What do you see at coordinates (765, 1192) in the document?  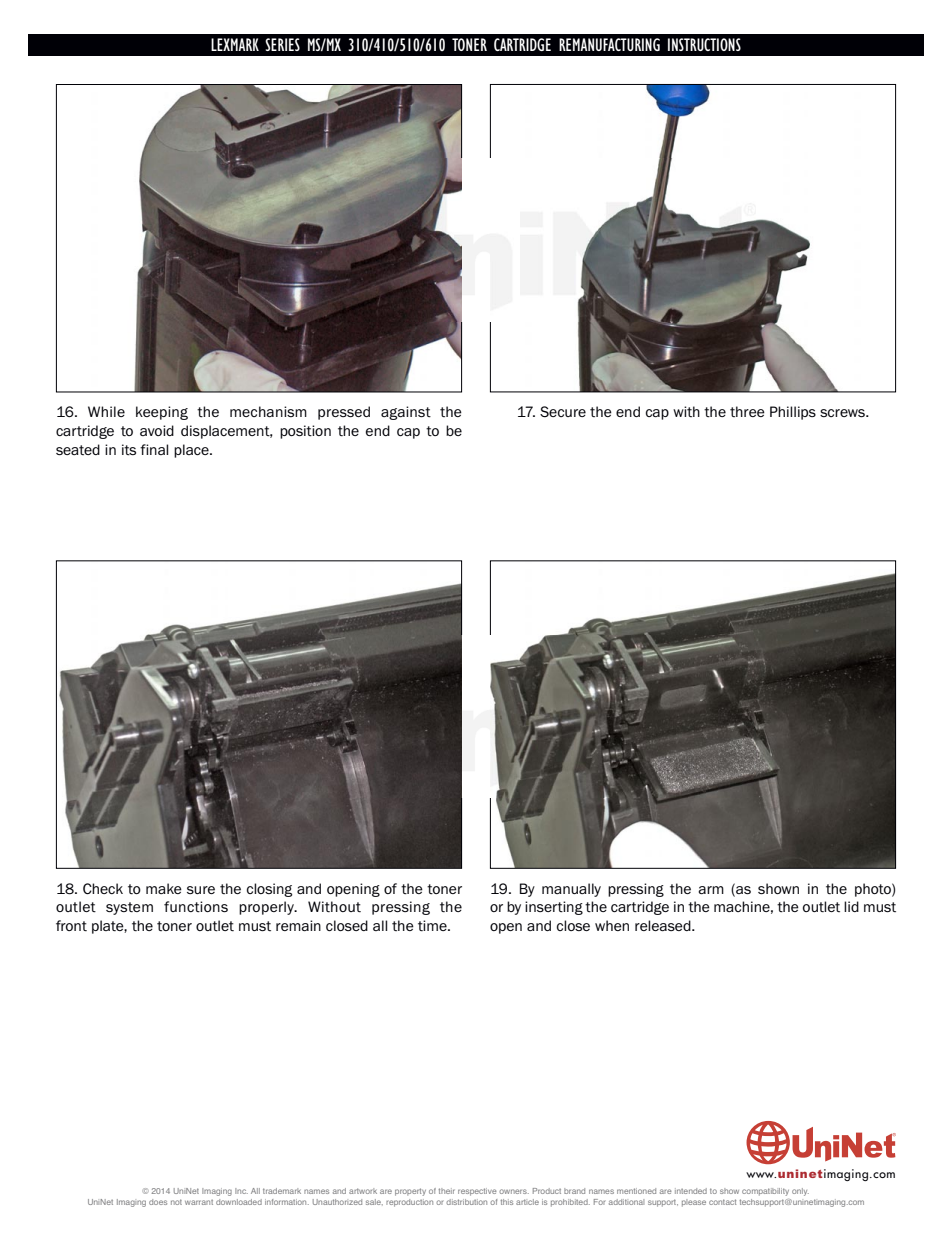 I see `compatibility` at bounding box center [765, 1192].
